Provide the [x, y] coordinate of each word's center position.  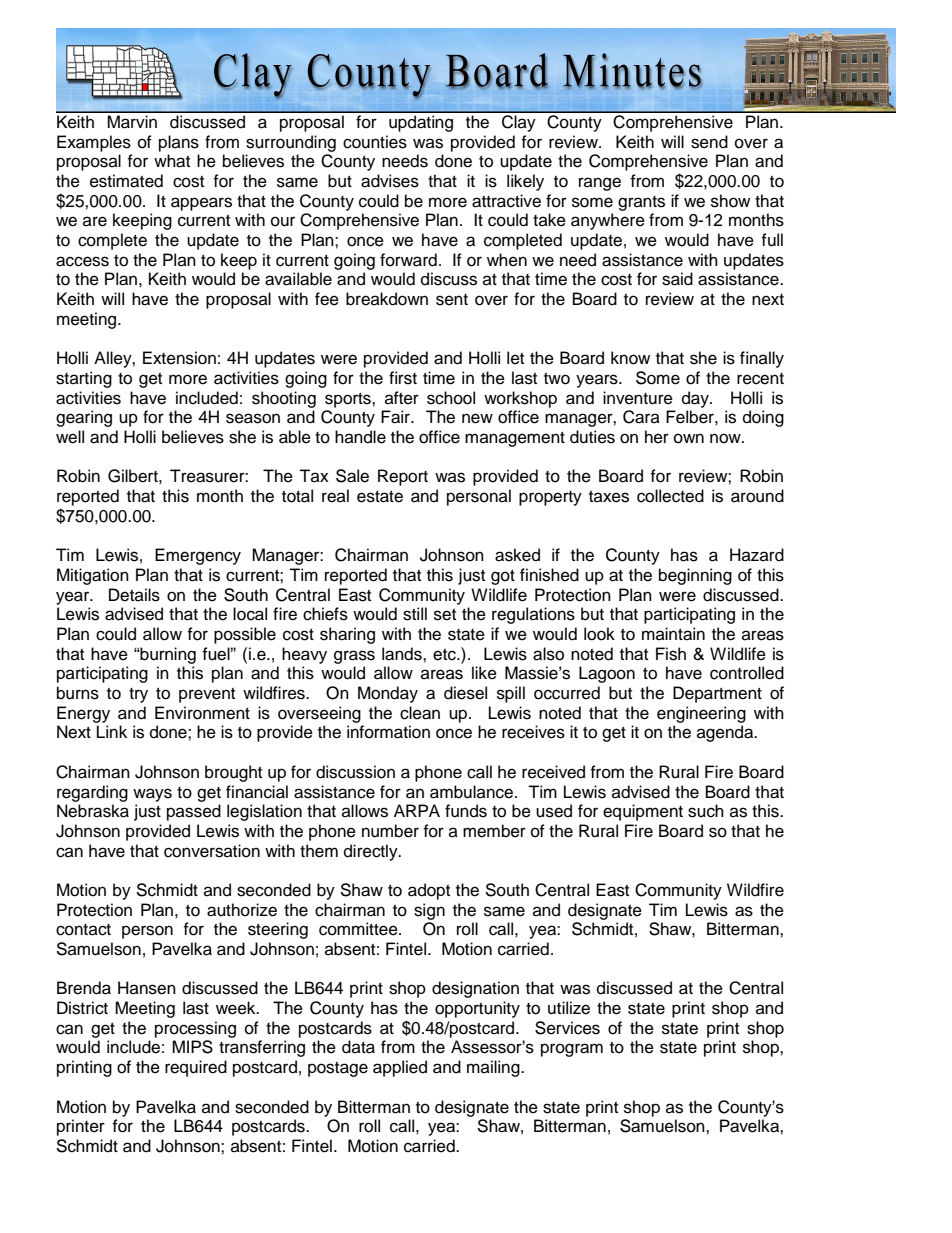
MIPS [192, 1047]
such [706, 811]
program [572, 1050]
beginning [695, 576]
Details [134, 595]
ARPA [417, 810]
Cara [641, 417]
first [403, 378]
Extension [179, 358]
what [172, 161]
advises [390, 181]
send [709, 142]
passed [194, 812]
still [415, 614]
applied [400, 1068]
